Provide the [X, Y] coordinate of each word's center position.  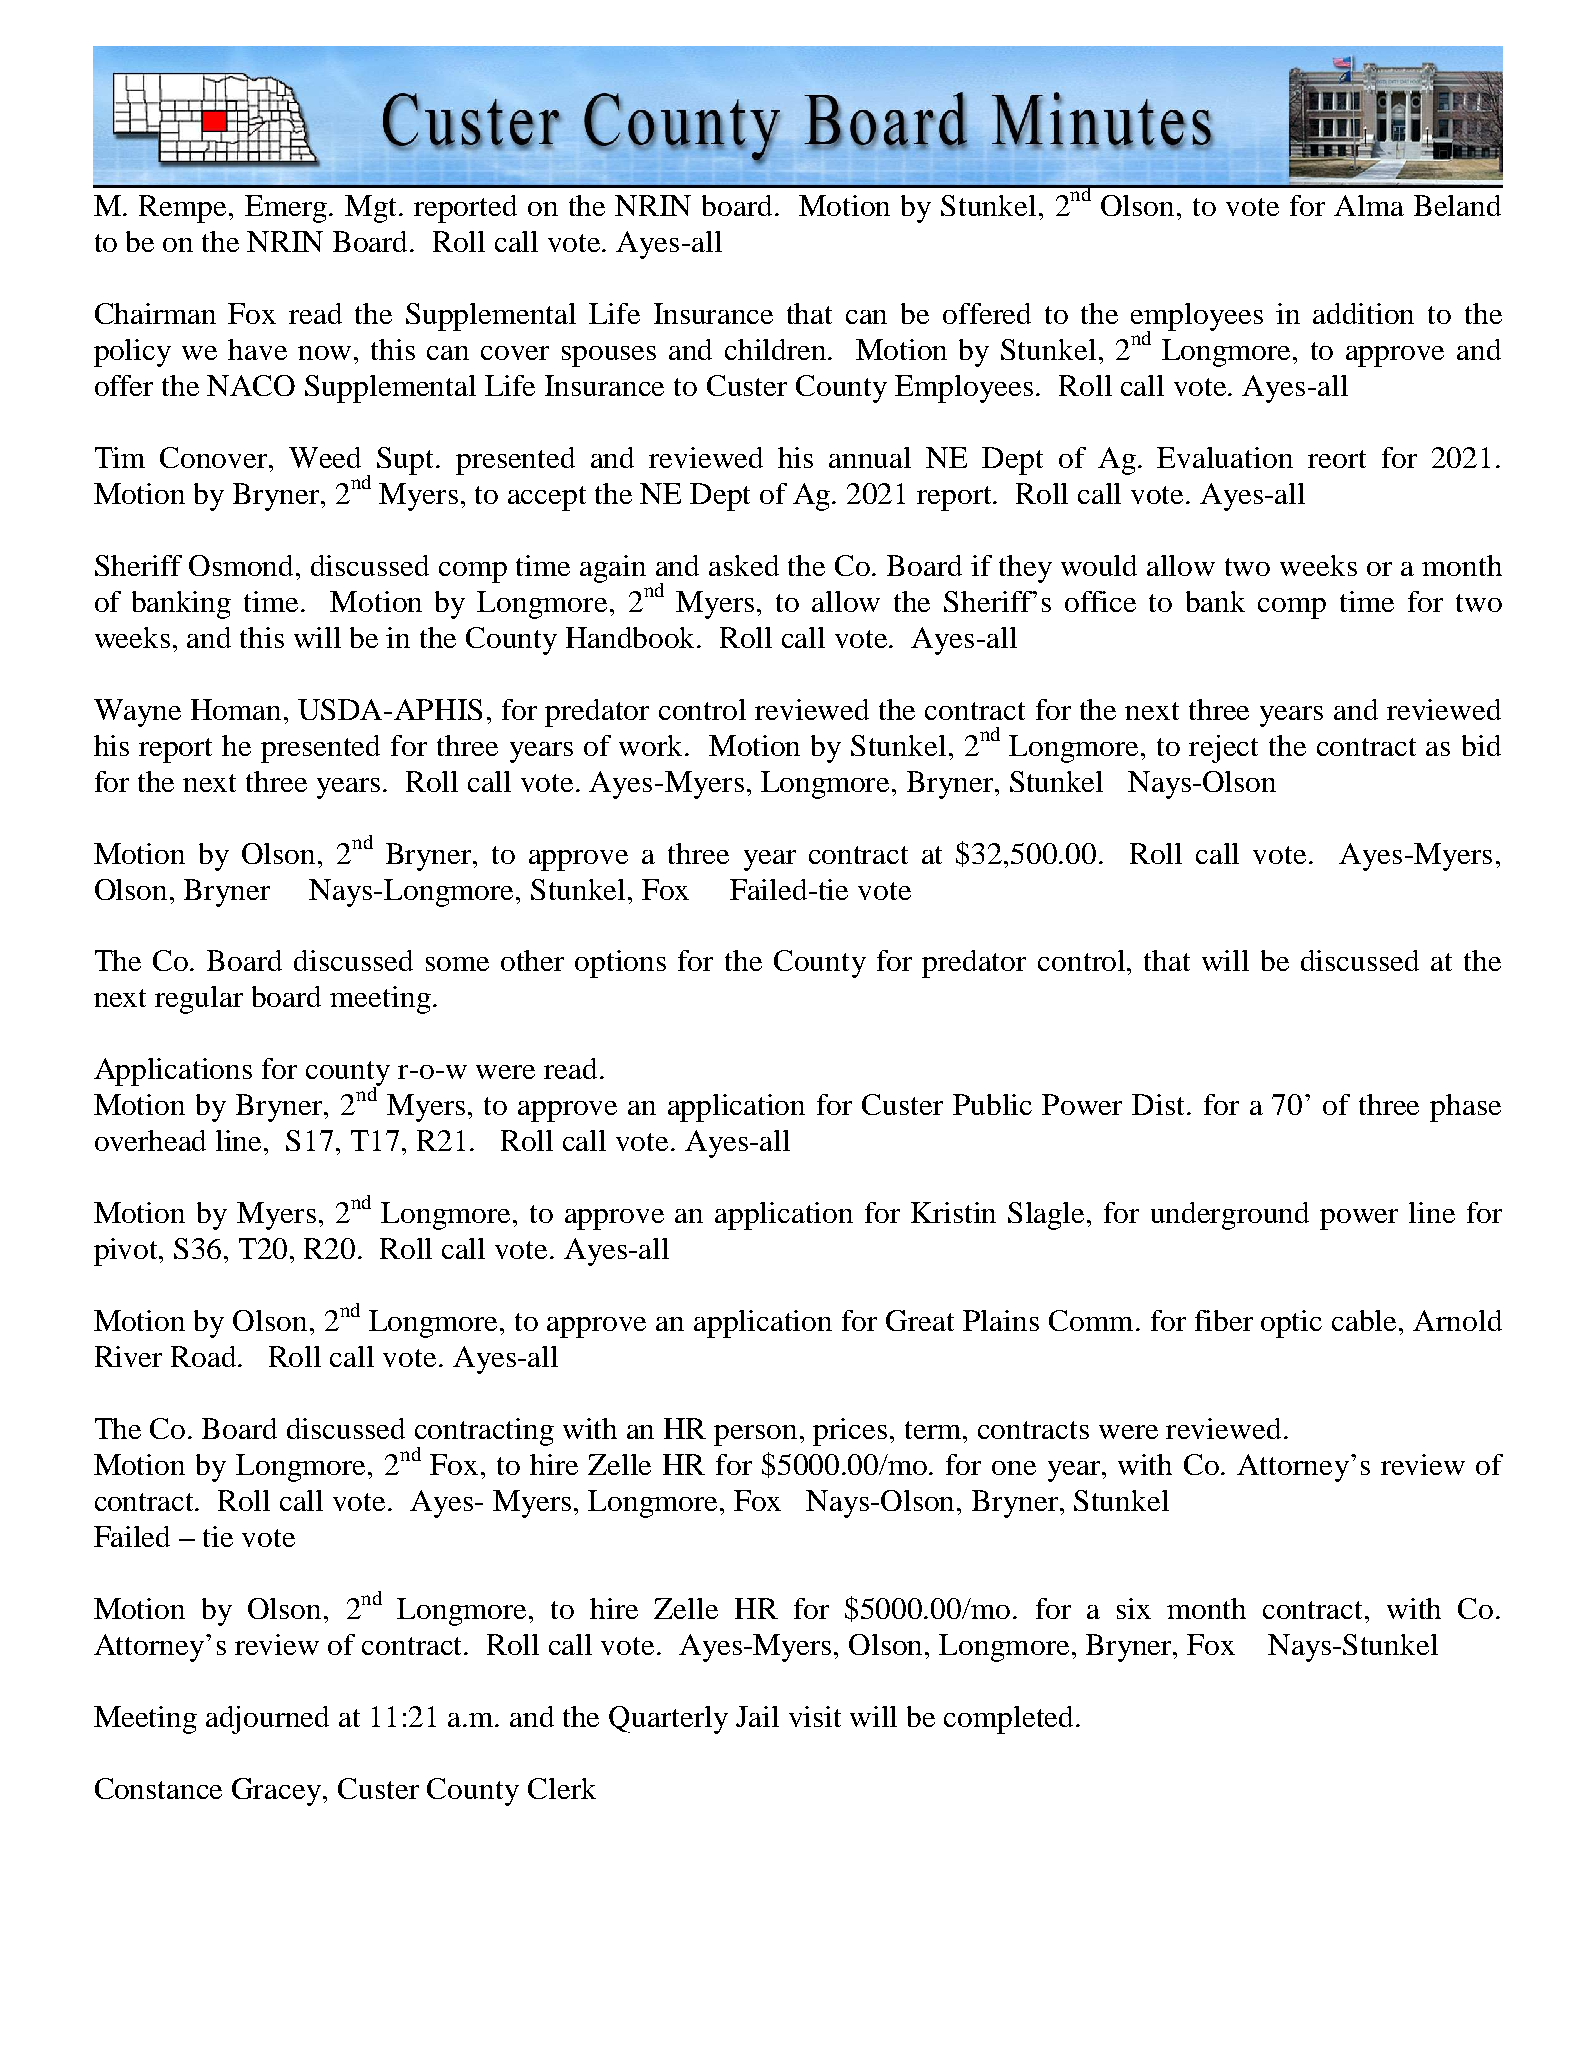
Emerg [286, 209]
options [620, 964]
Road [205, 1356]
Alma [1369, 205]
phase [1465, 1108]
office [1100, 601]
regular [199, 1000]
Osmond [243, 565]
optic [1291, 1324]
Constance [158, 1788]
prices [850, 1432]
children [777, 349]
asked [744, 565]
